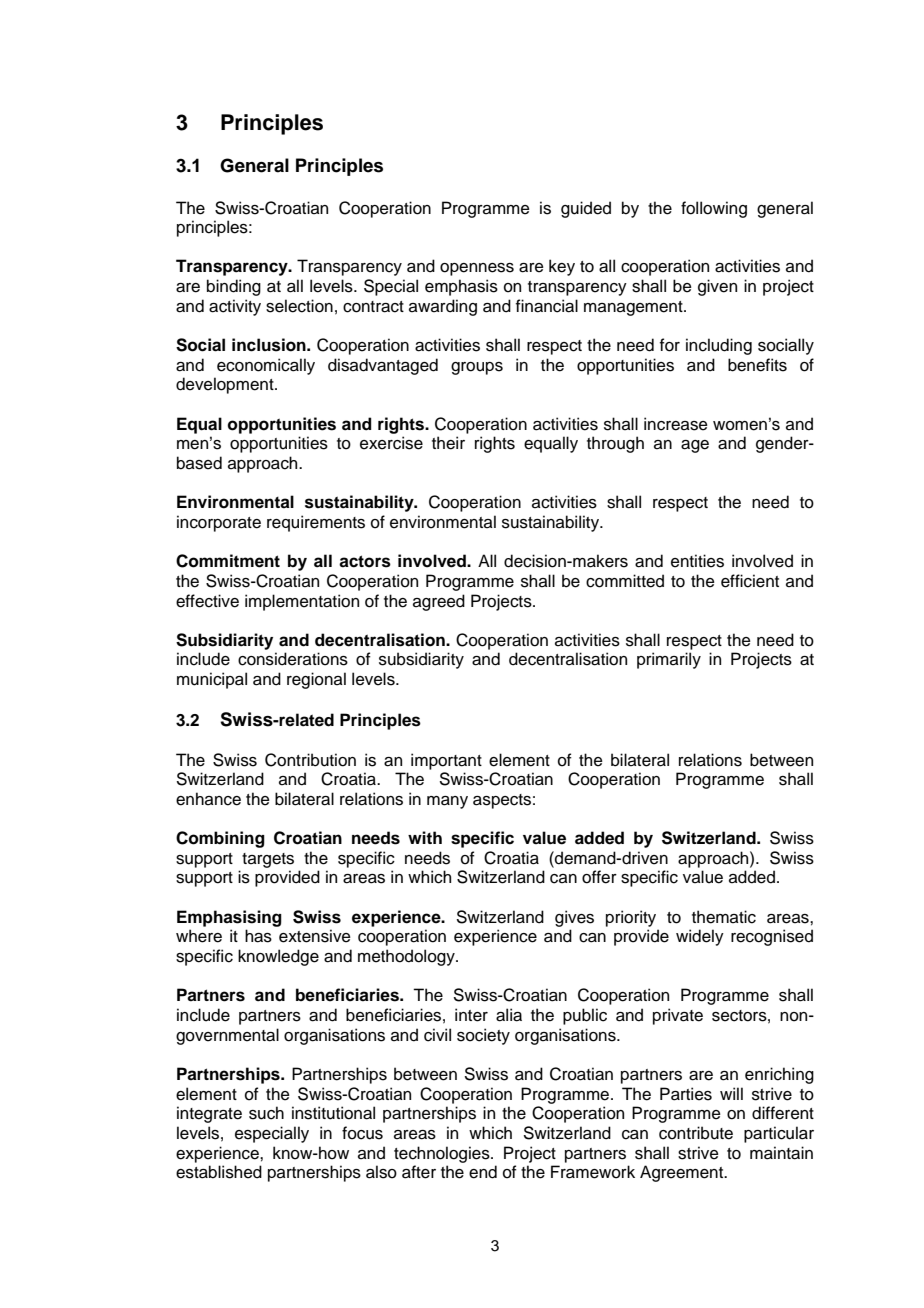 The height and width of the screenshot is (1308, 924). What do you see at coordinates (315, 936) in the screenshot?
I see `extensive` at bounding box center [315, 936].
